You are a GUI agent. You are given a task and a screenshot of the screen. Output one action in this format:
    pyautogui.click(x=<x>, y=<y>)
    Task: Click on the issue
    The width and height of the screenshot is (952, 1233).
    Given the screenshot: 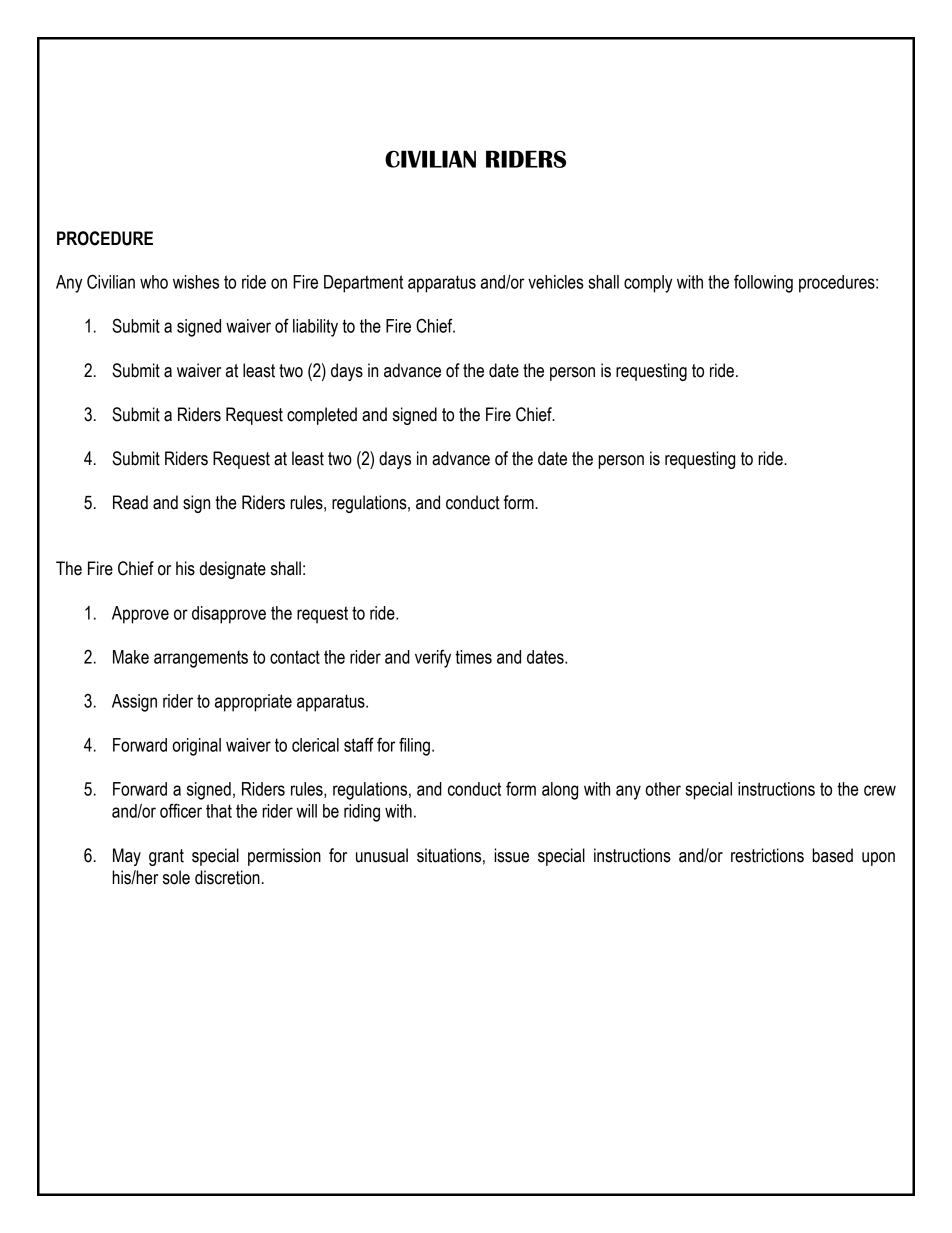 What is the action you would take?
    pyautogui.click(x=511, y=855)
